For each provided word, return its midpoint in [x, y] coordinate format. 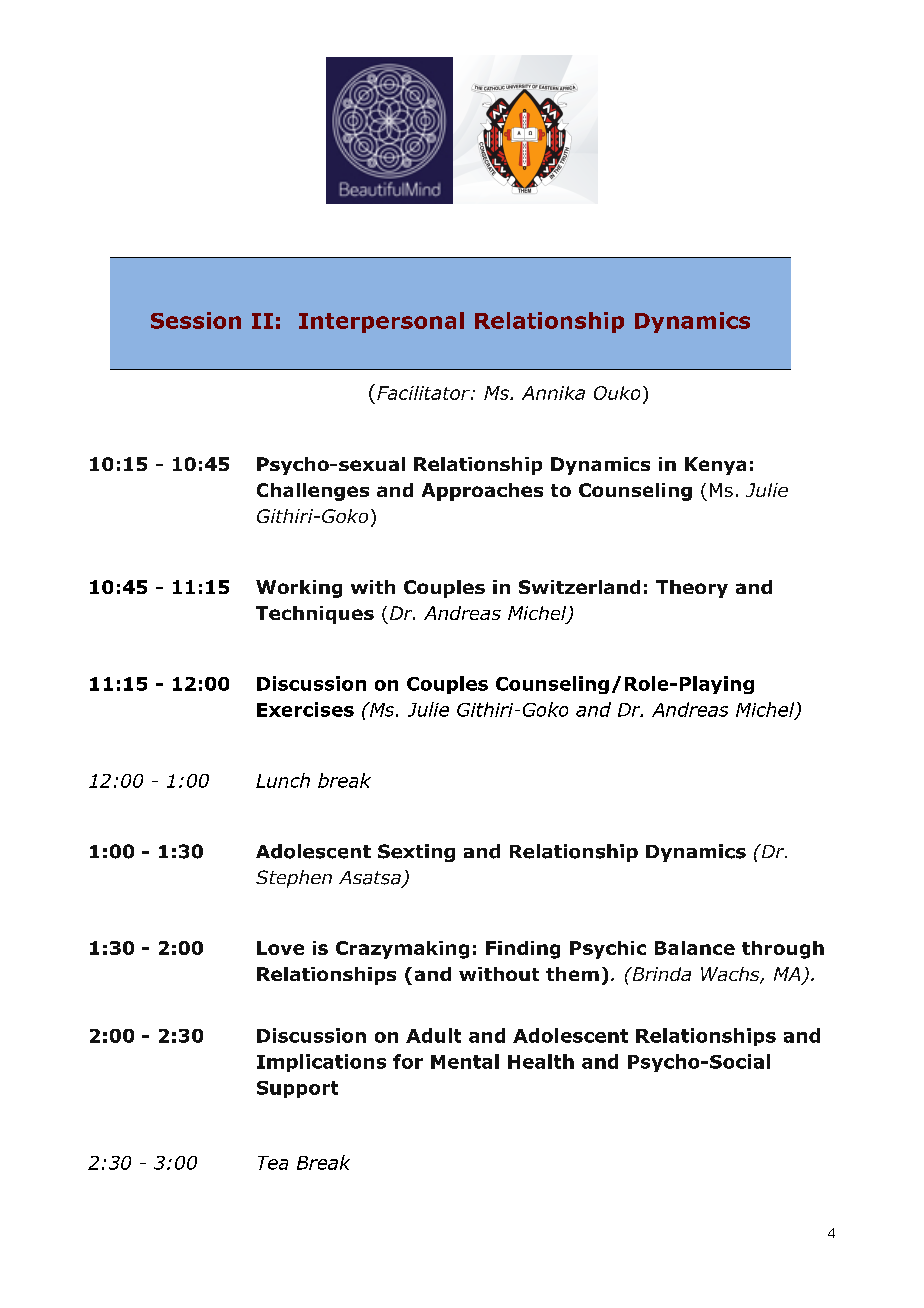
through [783, 950]
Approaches [482, 492]
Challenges [313, 492]
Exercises [305, 709]
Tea [273, 1163]
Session [196, 320]
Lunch [283, 780]
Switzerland [579, 587]
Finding [523, 950]
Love [280, 948]
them [572, 974]
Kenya [715, 466]
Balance [695, 948]
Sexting [416, 853]
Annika [553, 393]
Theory [692, 589]
